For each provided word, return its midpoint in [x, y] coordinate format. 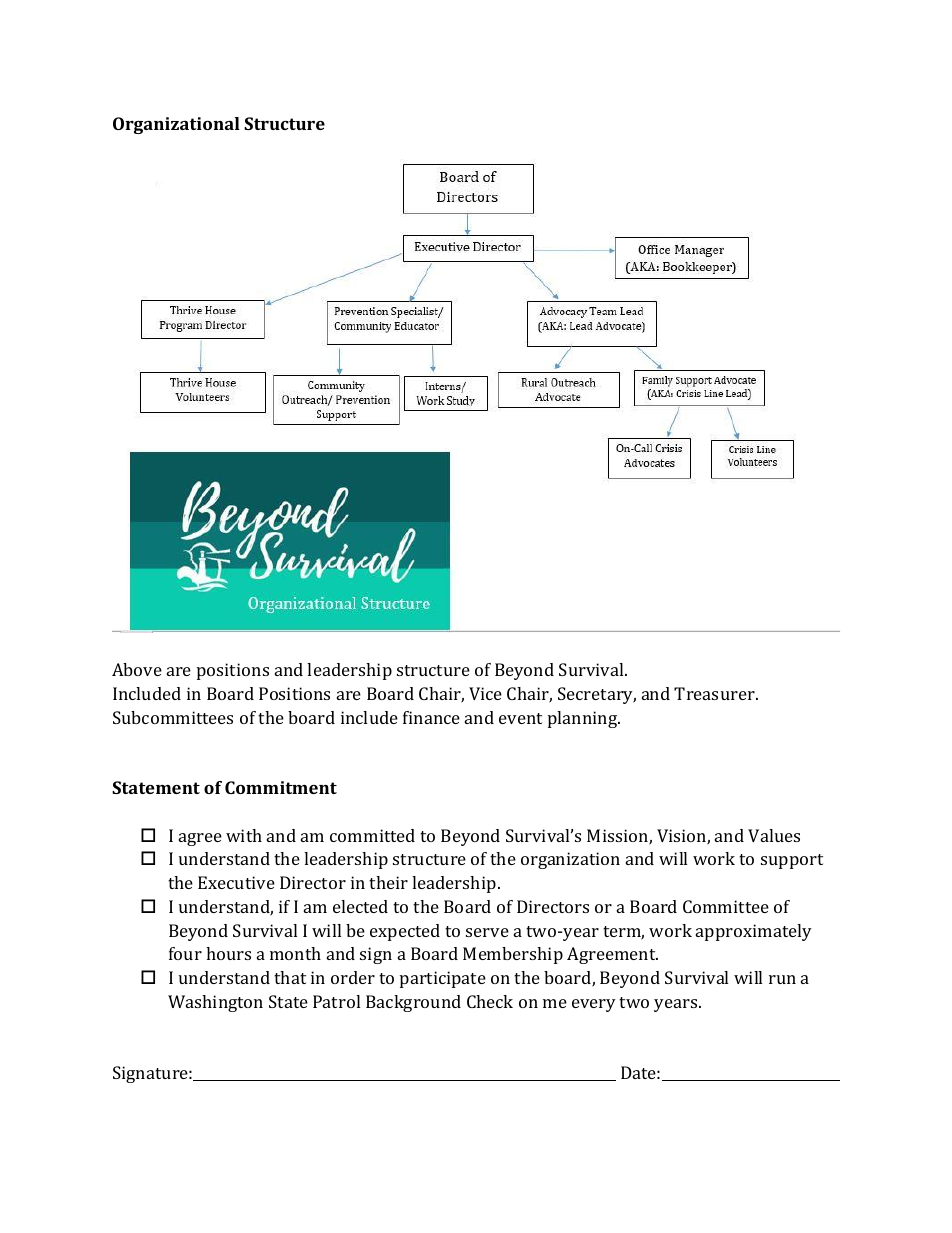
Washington [215, 1003]
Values [774, 835]
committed [372, 835]
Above [137, 669]
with [244, 835]
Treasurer [715, 693]
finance [431, 717]
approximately [754, 932]
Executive [236, 882]
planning [584, 719]
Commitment [281, 787]
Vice [485, 693]
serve [487, 932]
